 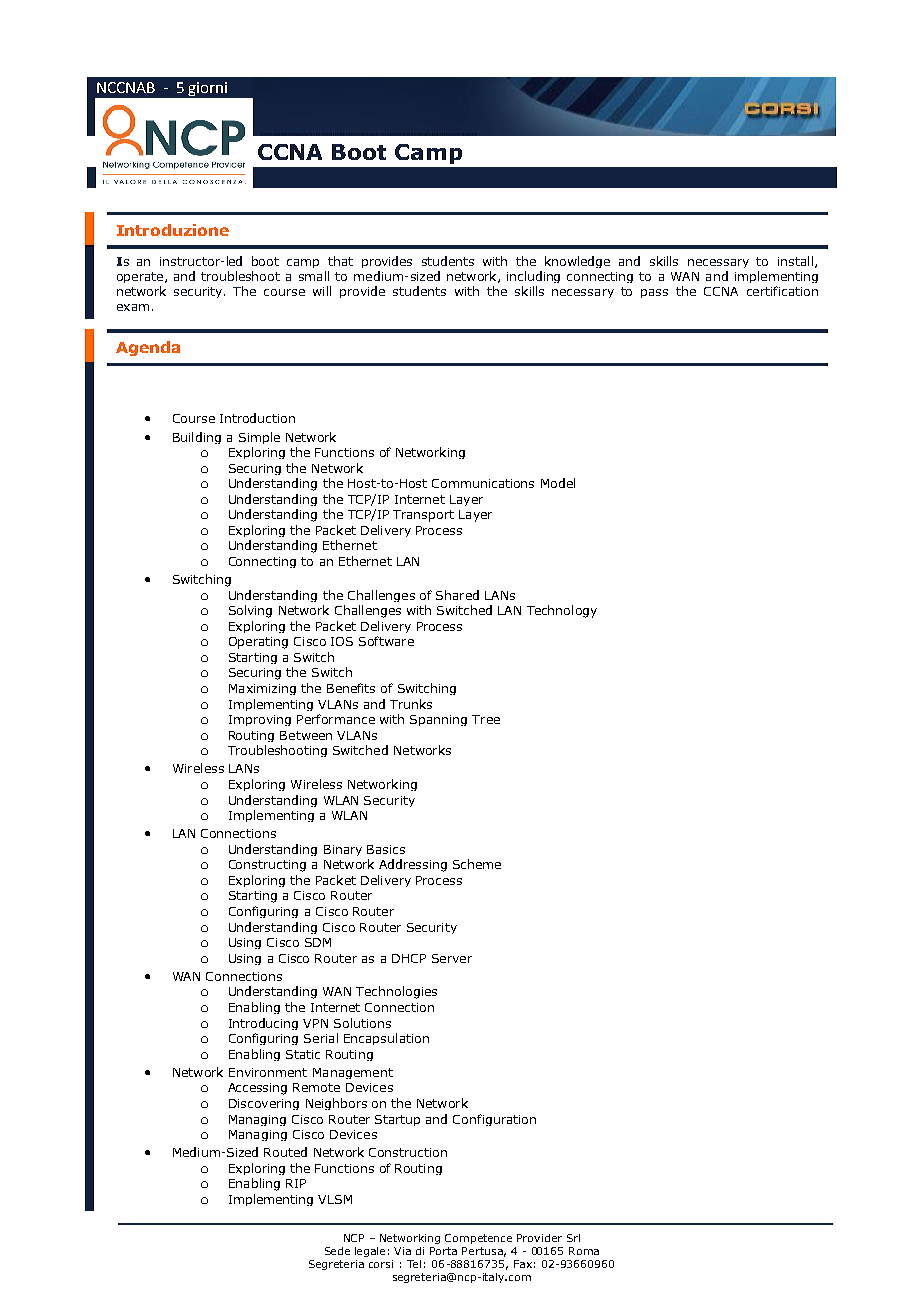 What do you see at coordinates (654, 293) in the screenshot?
I see `pass` at bounding box center [654, 293].
